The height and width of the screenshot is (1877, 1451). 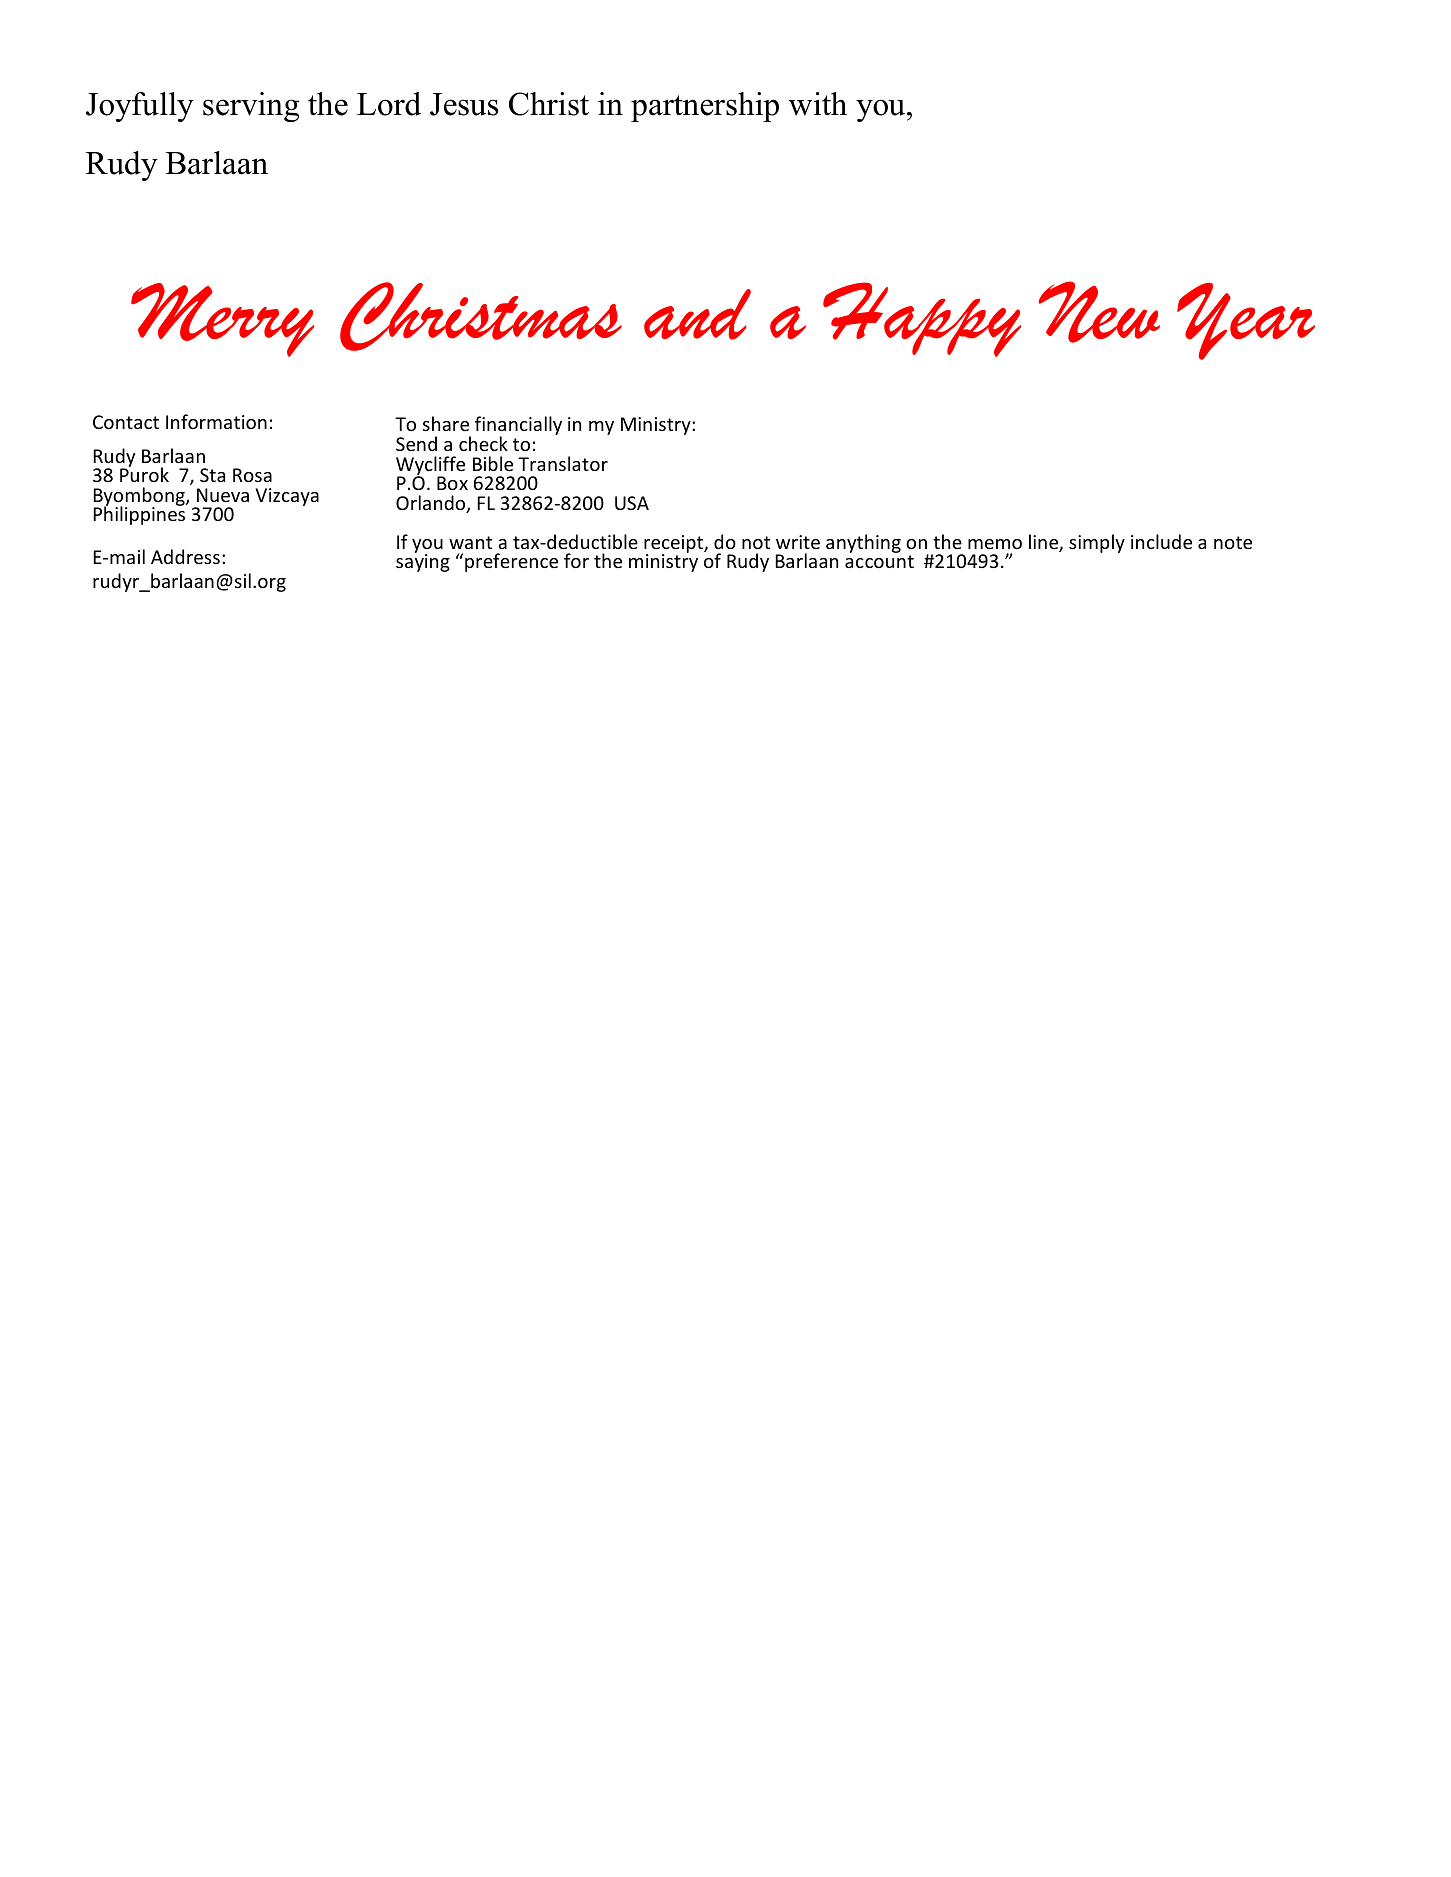 I want to click on serving, so click(x=251, y=107).
